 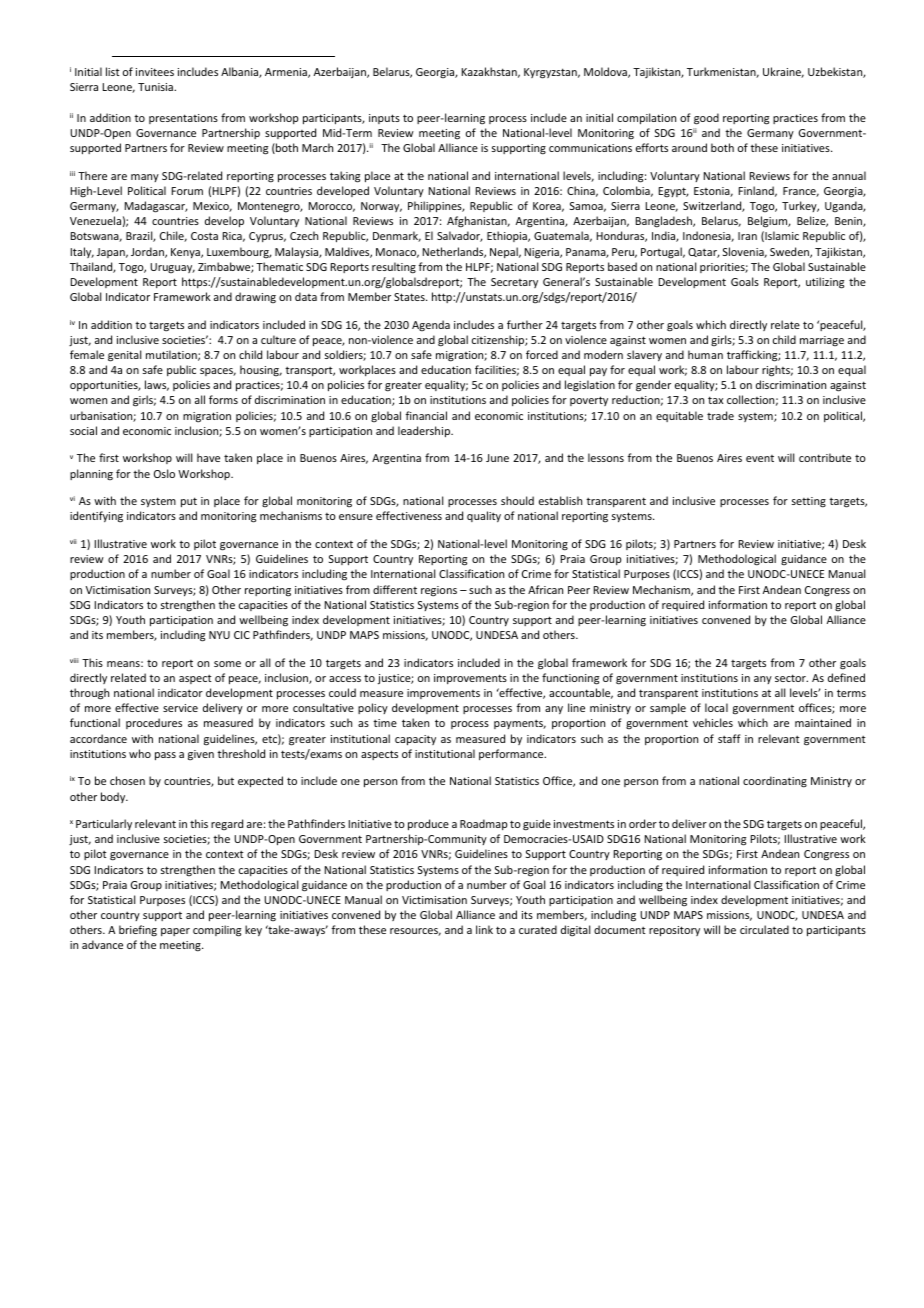 I want to click on local, so click(x=716, y=707).
